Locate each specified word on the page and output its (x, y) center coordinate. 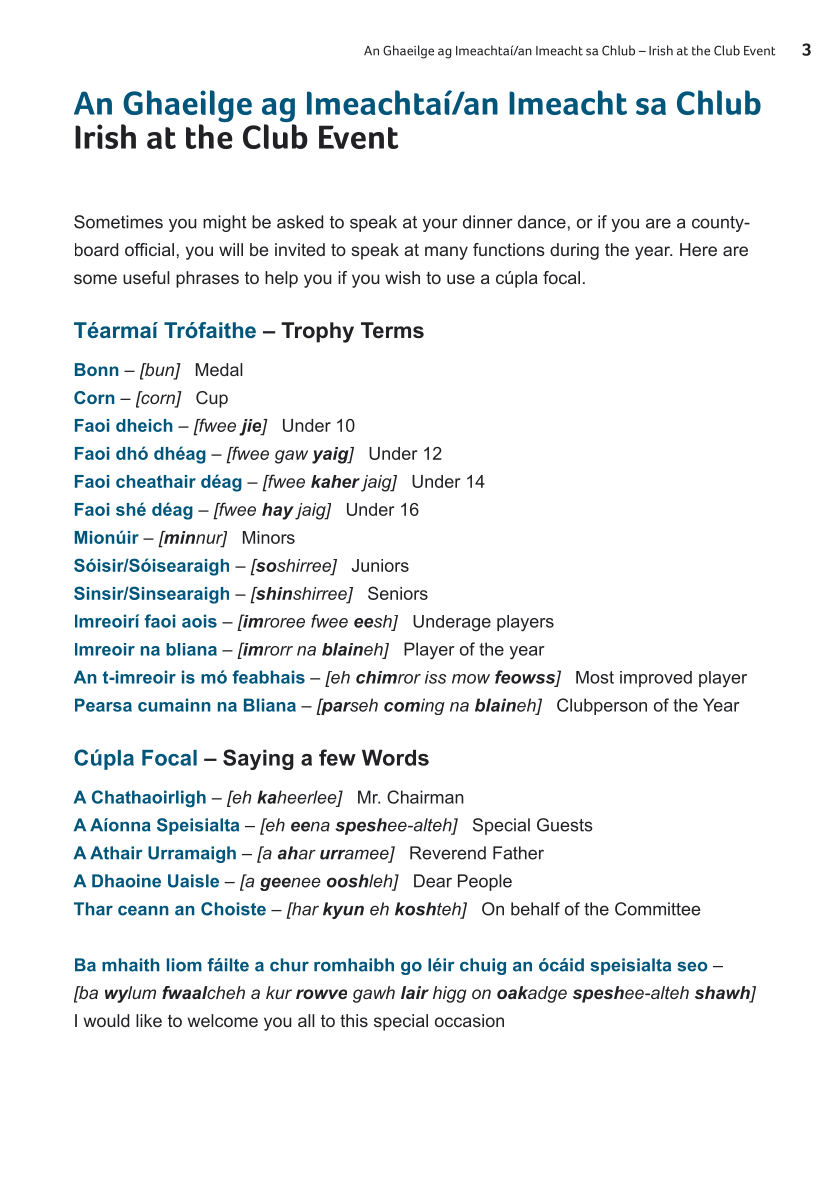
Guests (565, 825)
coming (414, 706)
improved (656, 679)
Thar (93, 909)
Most (595, 677)
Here (698, 249)
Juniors (380, 565)
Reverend (448, 853)
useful (146, 277)
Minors (269, 537)
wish (402, 277)
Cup (212, 399)
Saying (258, 759)
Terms (392, 330)
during (574, 251)
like (149, 1020)
